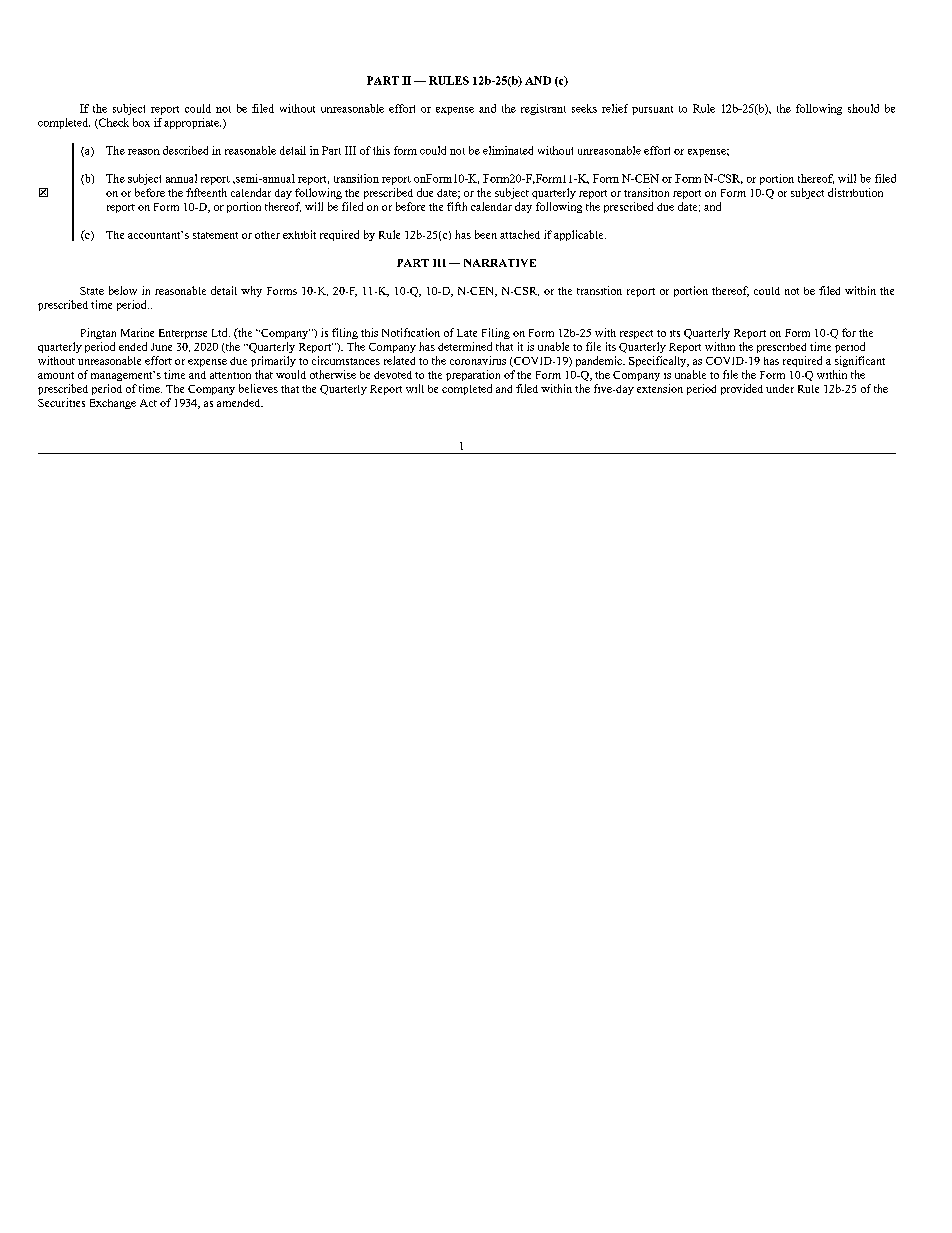 The image size is (952, 1233). What do you see at coordinates (148, 403) in the screenshot?
I see `Act` at bounding box center [148, 403].
